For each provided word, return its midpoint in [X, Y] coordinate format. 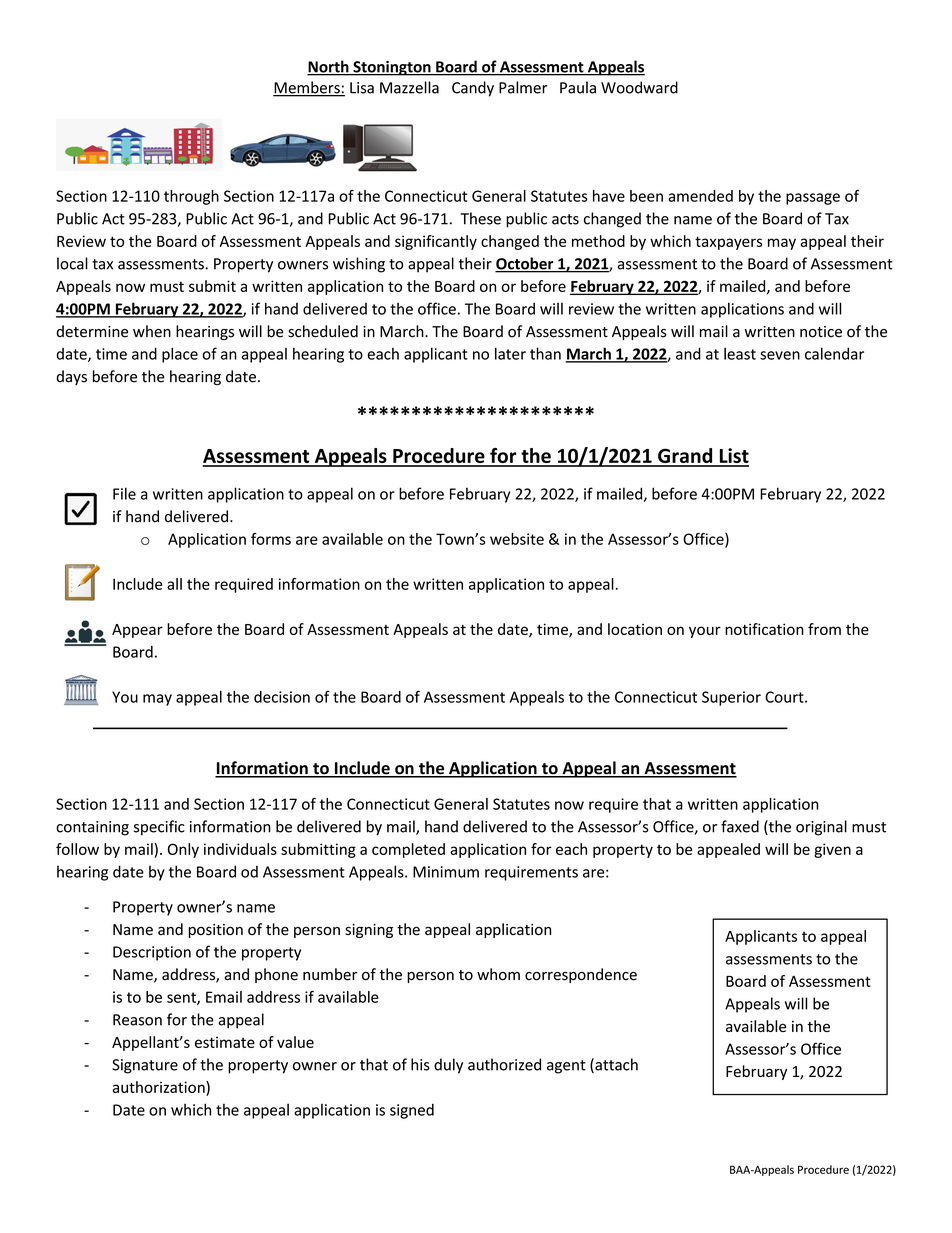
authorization [159, 1087]
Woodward [639, 87]
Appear [137, 631]
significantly [436, 242]
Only [183, 850]
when [152, 331]
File [124, 493]
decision [282, 697]
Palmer [523, 87]
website [517, 539]
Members [307, 88]
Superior [731, 698]
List [733, 457]
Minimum [446, 872]
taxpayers [728, 243]
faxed [740, 826]
